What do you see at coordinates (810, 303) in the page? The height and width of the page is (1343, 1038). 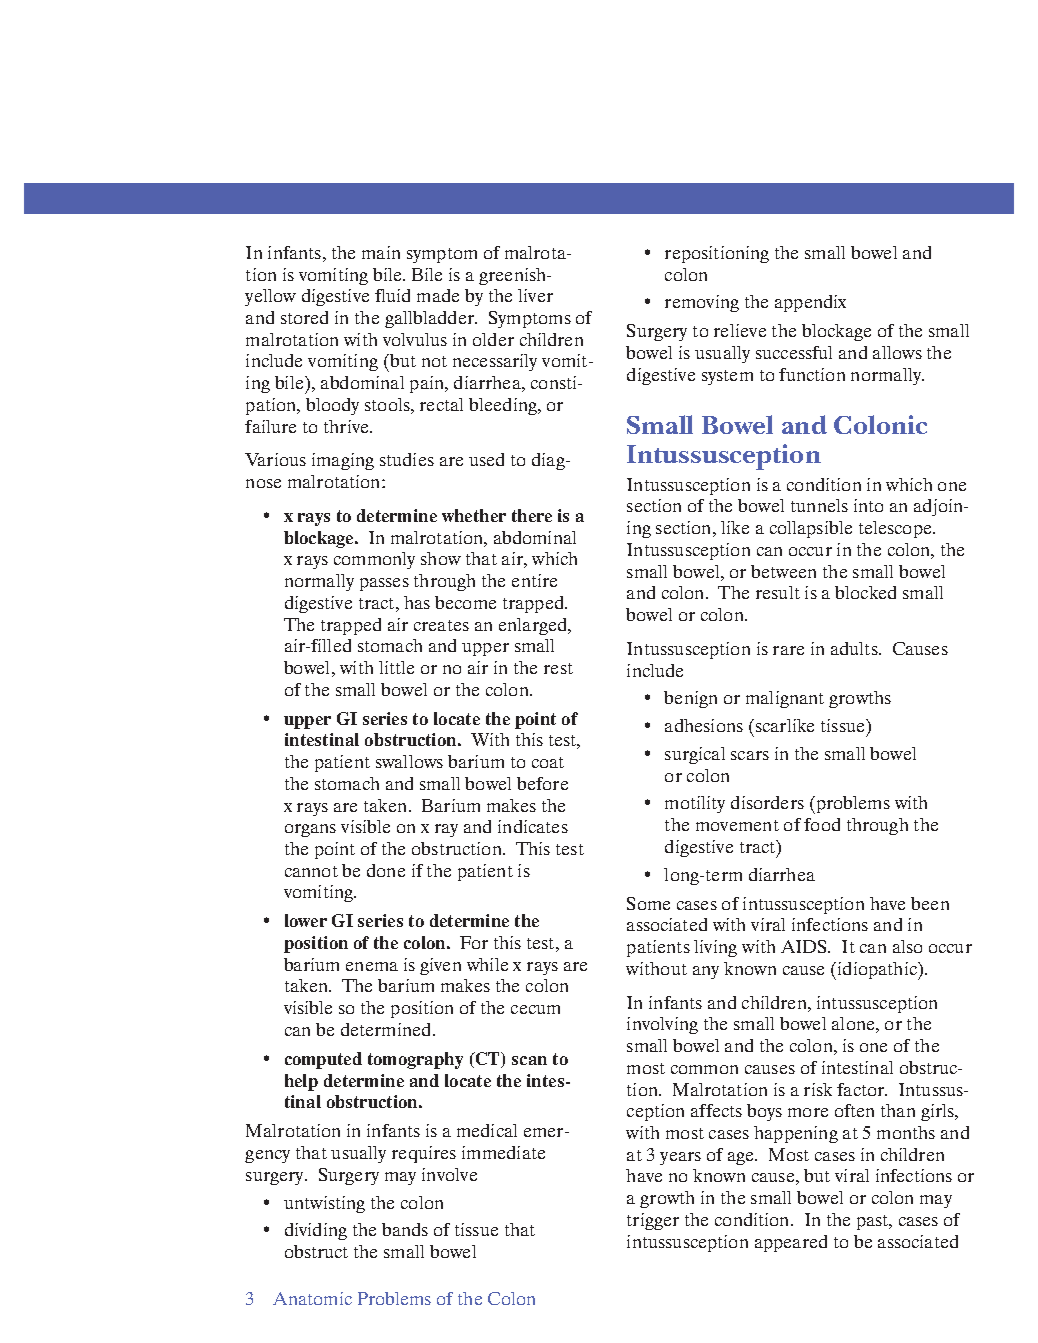 I see `appendix` at bounding box center [810, 303].
